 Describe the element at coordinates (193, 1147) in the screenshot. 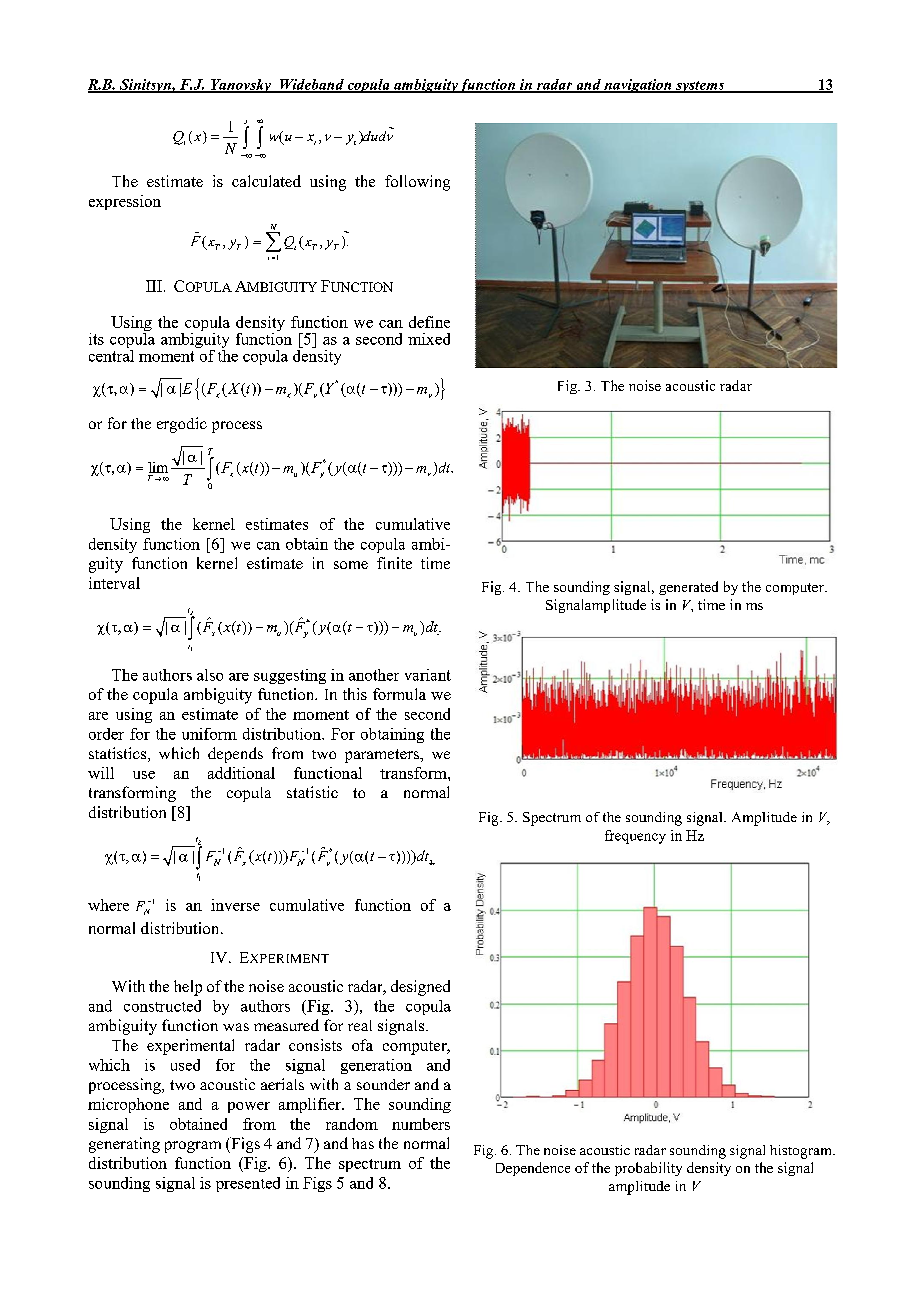

I see `program` at that location.
